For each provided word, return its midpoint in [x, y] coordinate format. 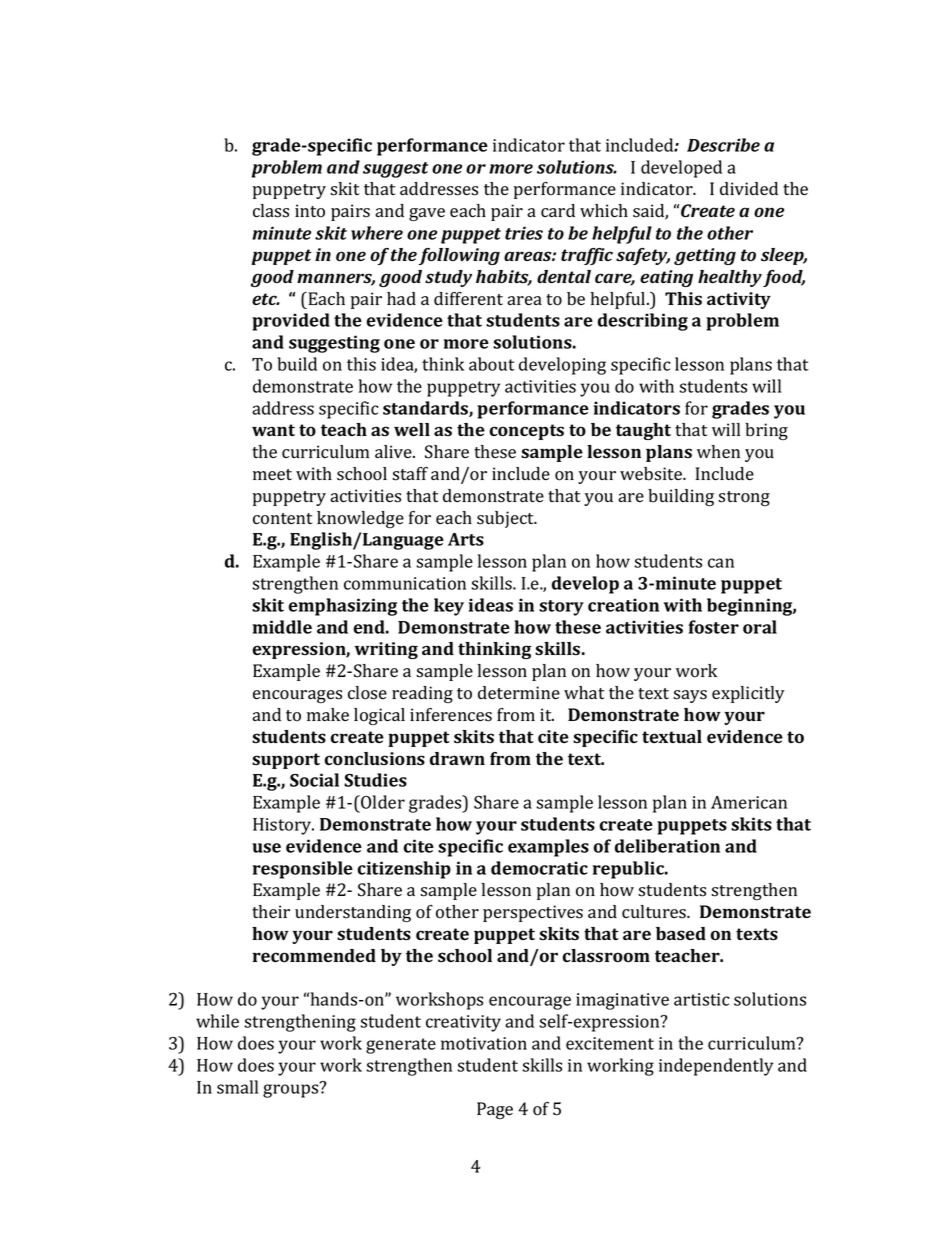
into [310, 211]
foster [713, 627]
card [558, 210]
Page [495, 1110]
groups [292, 1090]
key [449, 607]
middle [282, 627]
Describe [723, 145]
